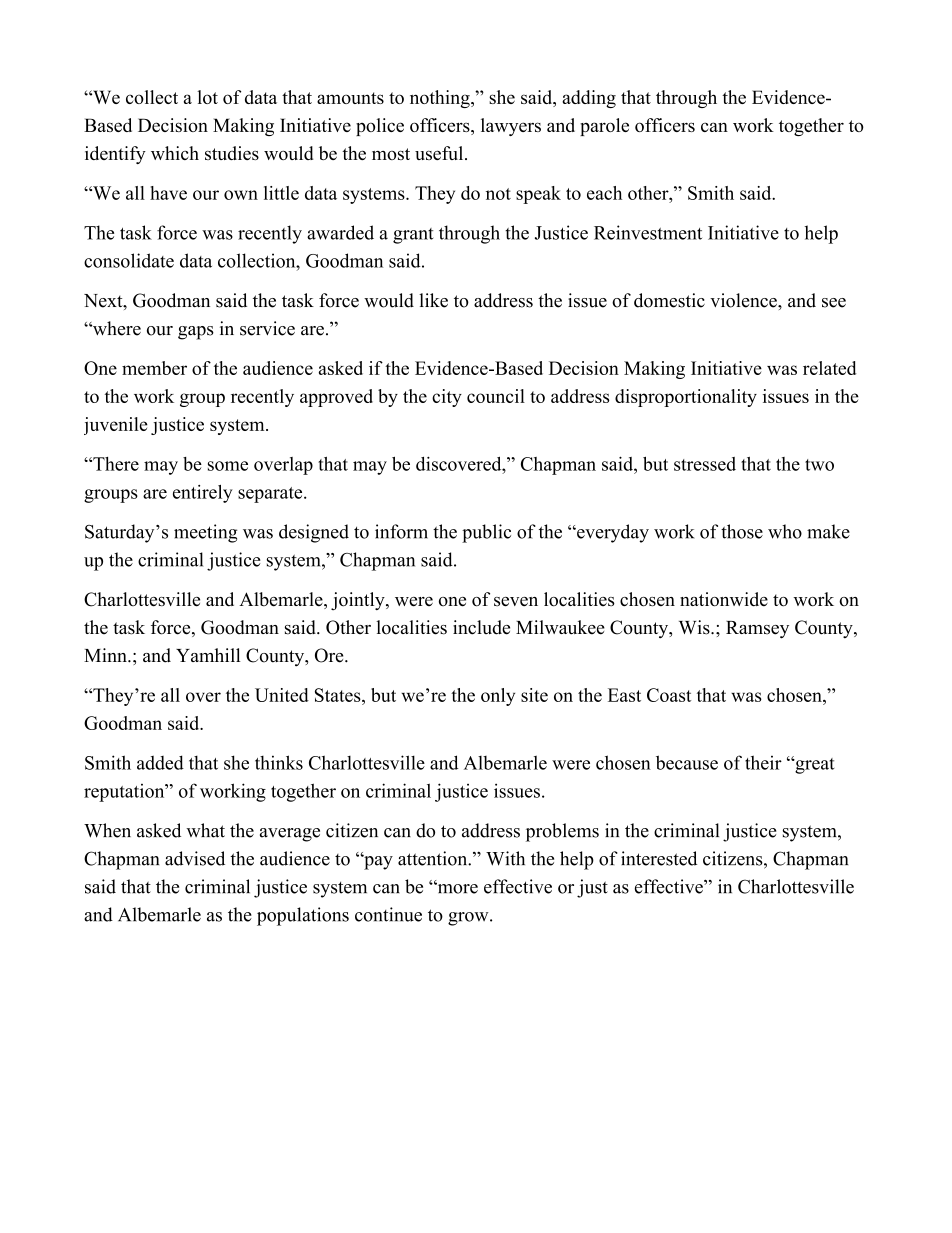  Describe the element at coordinates (742, 531) in the image. I see `those` at that location.
